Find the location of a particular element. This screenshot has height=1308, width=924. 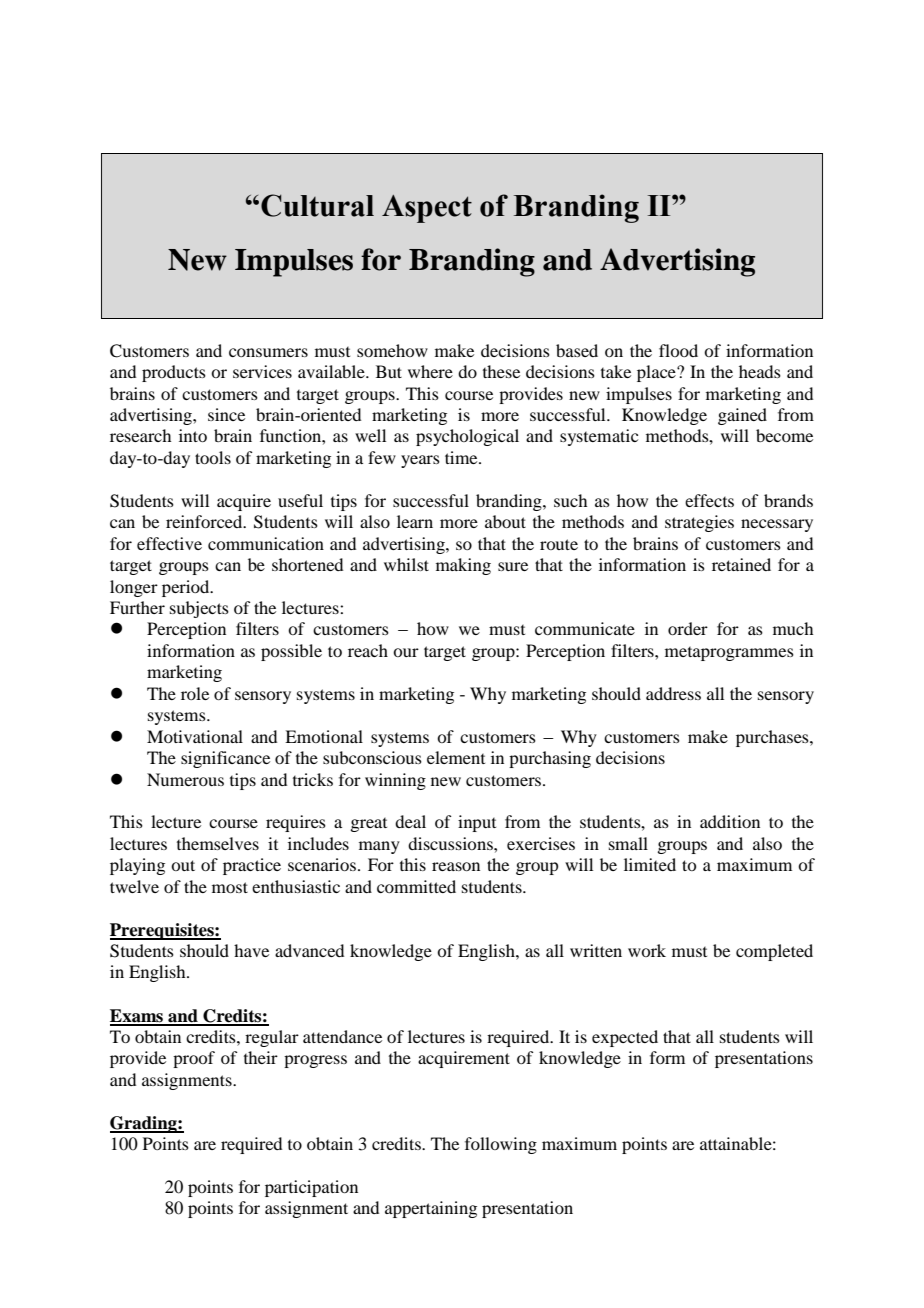

Aspect is located at coordinates (427, 209).
